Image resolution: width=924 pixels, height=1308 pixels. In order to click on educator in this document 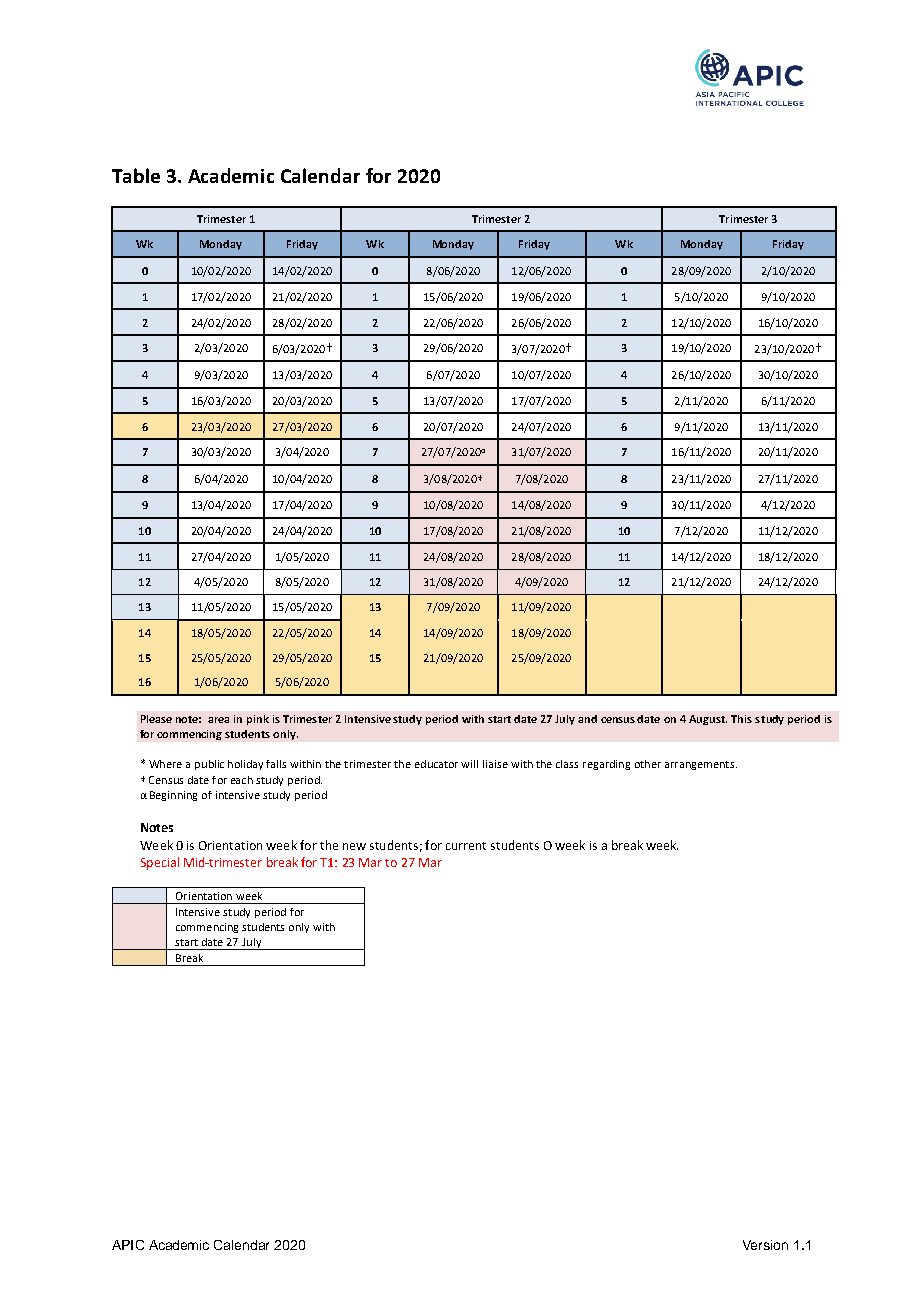, I will do `click(436, 764)`.
